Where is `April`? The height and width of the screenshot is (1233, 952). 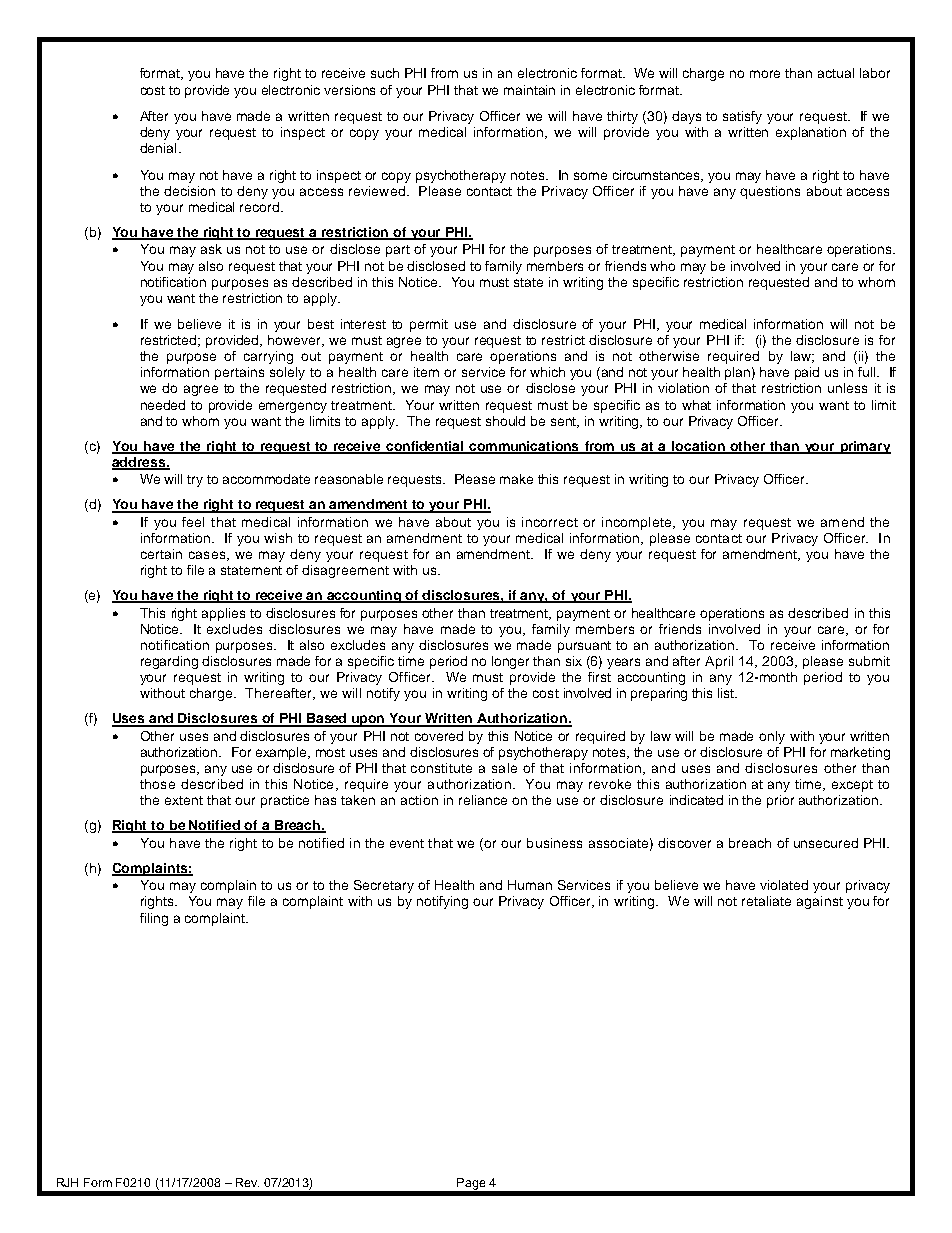
April is located at coordinates (719, 662).
